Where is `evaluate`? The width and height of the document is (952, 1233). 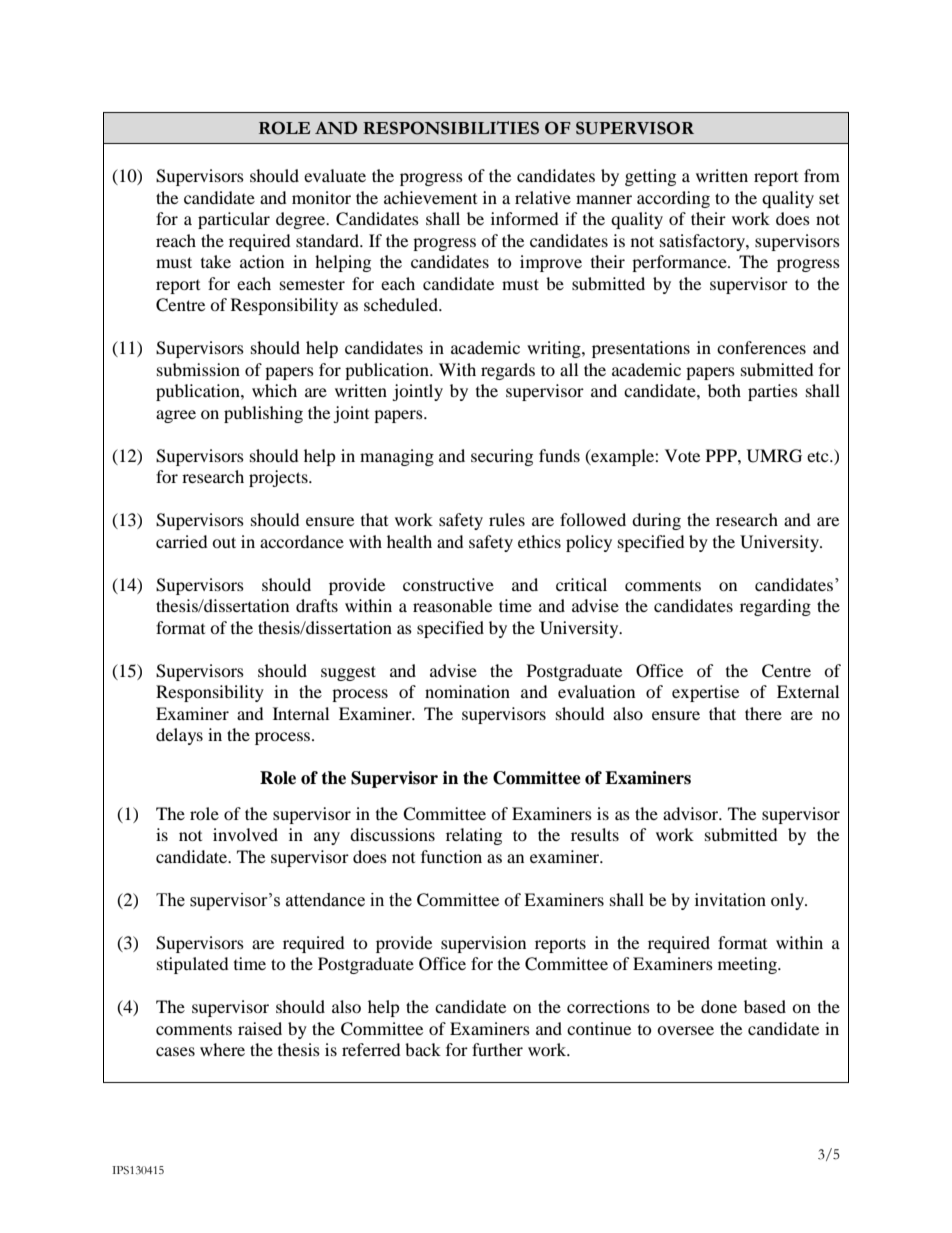
evaluate is located at coordinates (335, 175).
